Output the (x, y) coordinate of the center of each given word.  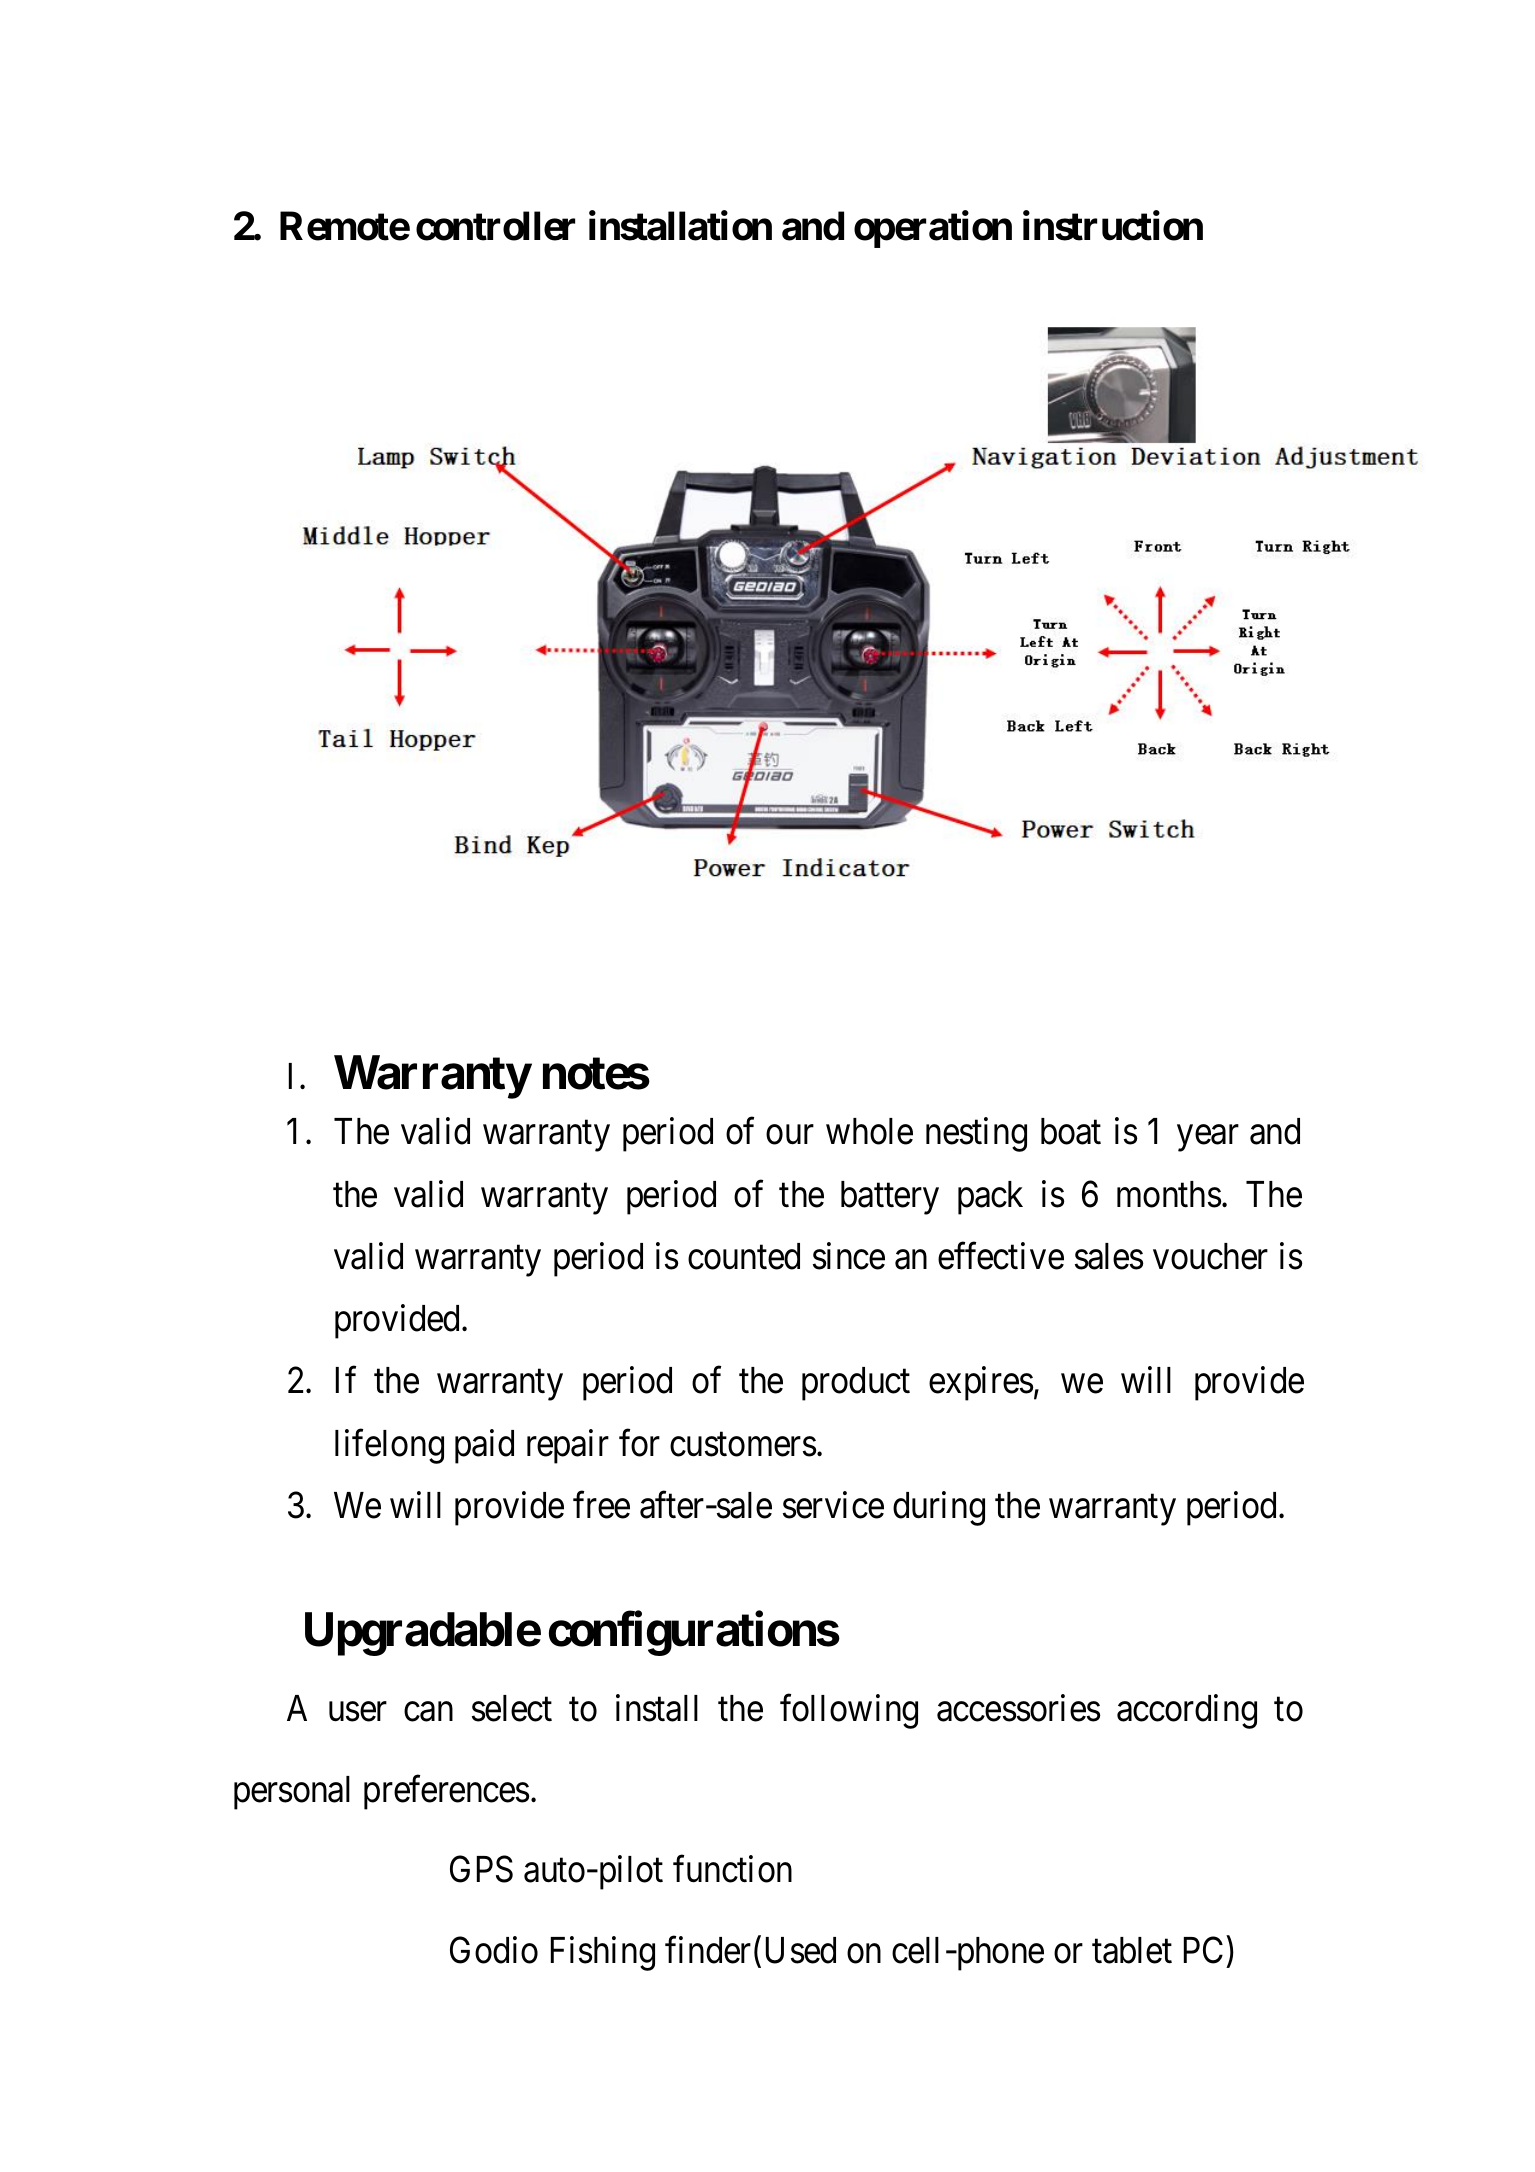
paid (484, 1446)
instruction (1113, 226)
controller (495, 226)
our (790, 1135)
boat (1071, 1131)
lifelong (389, 1446)
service (833, 1505)
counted (744, 1256)
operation (933, 229)
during (939, 1509)
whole (869, 1131)
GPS (481, 1869)
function (732, 1869)
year (1208, 1139)
